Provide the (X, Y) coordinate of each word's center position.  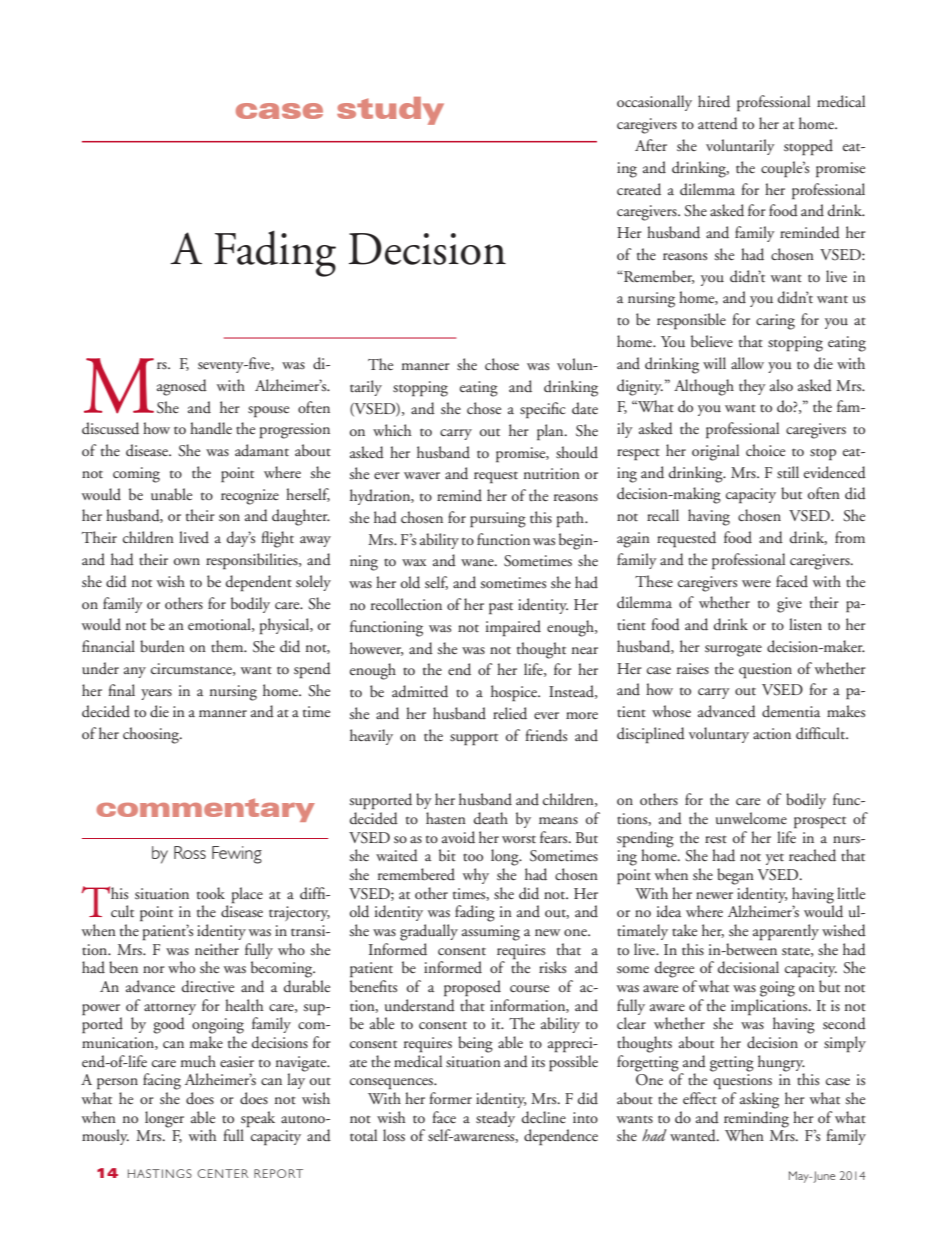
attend (718, 123)
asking (759, 1100)
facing (162, 1081)
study (390, 111)
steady (495, 1119)
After (651, 145)
